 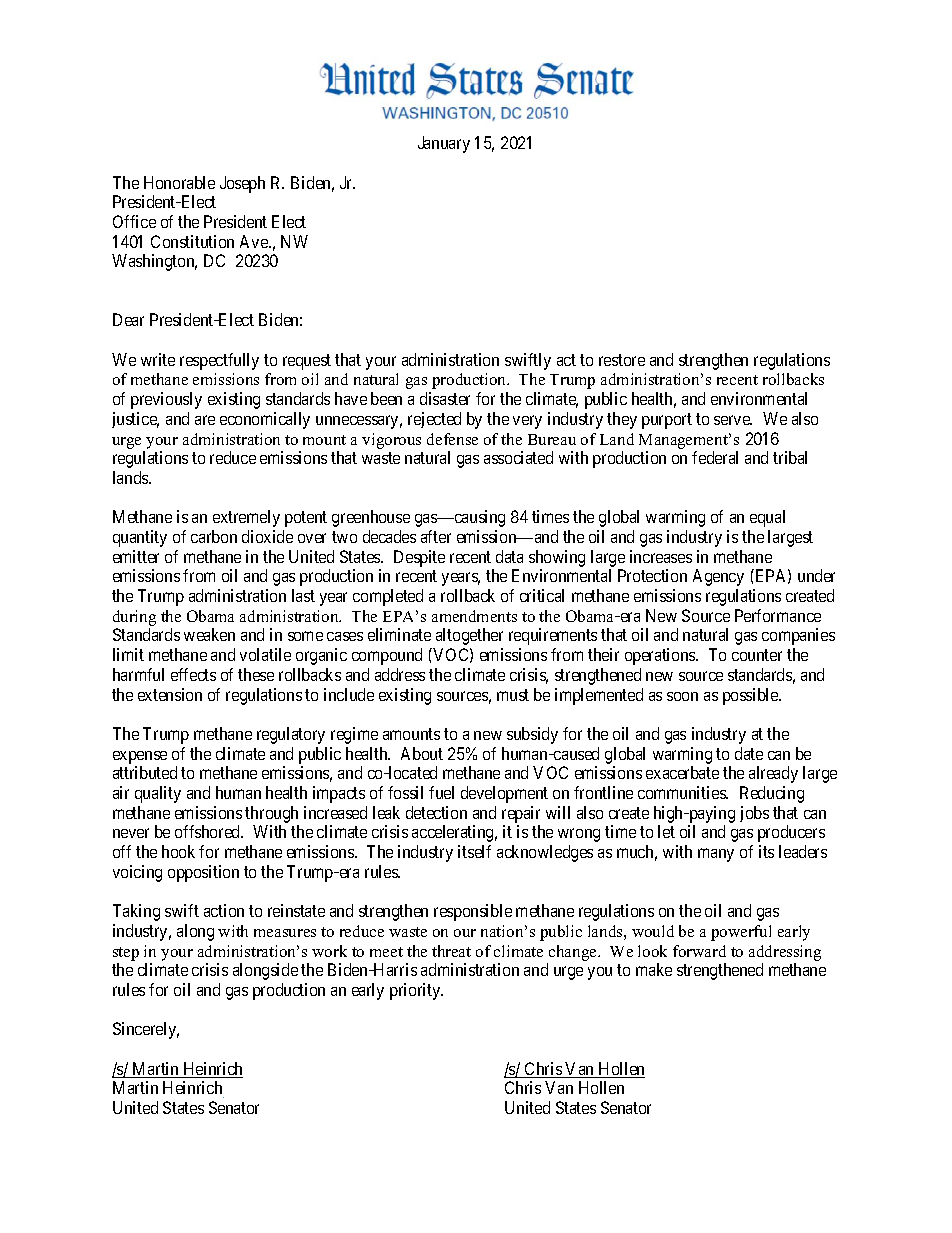 What do you see at coordinates (622, 360) in the document?
I see `restore` at bounding box center [622, 360].
